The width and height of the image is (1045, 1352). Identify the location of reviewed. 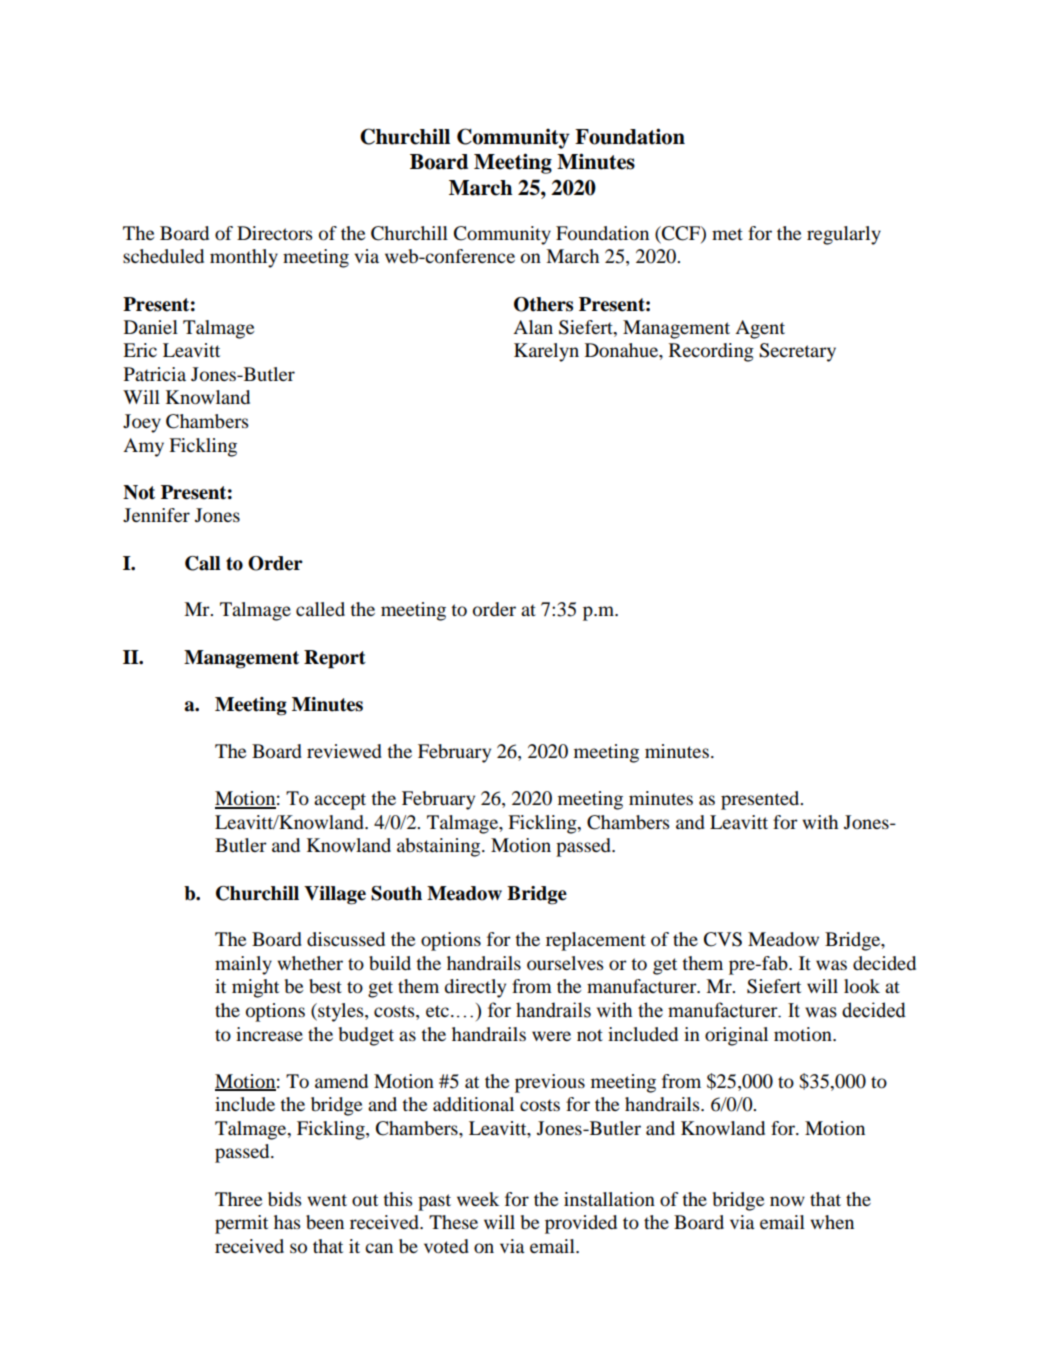
(344, 751).
